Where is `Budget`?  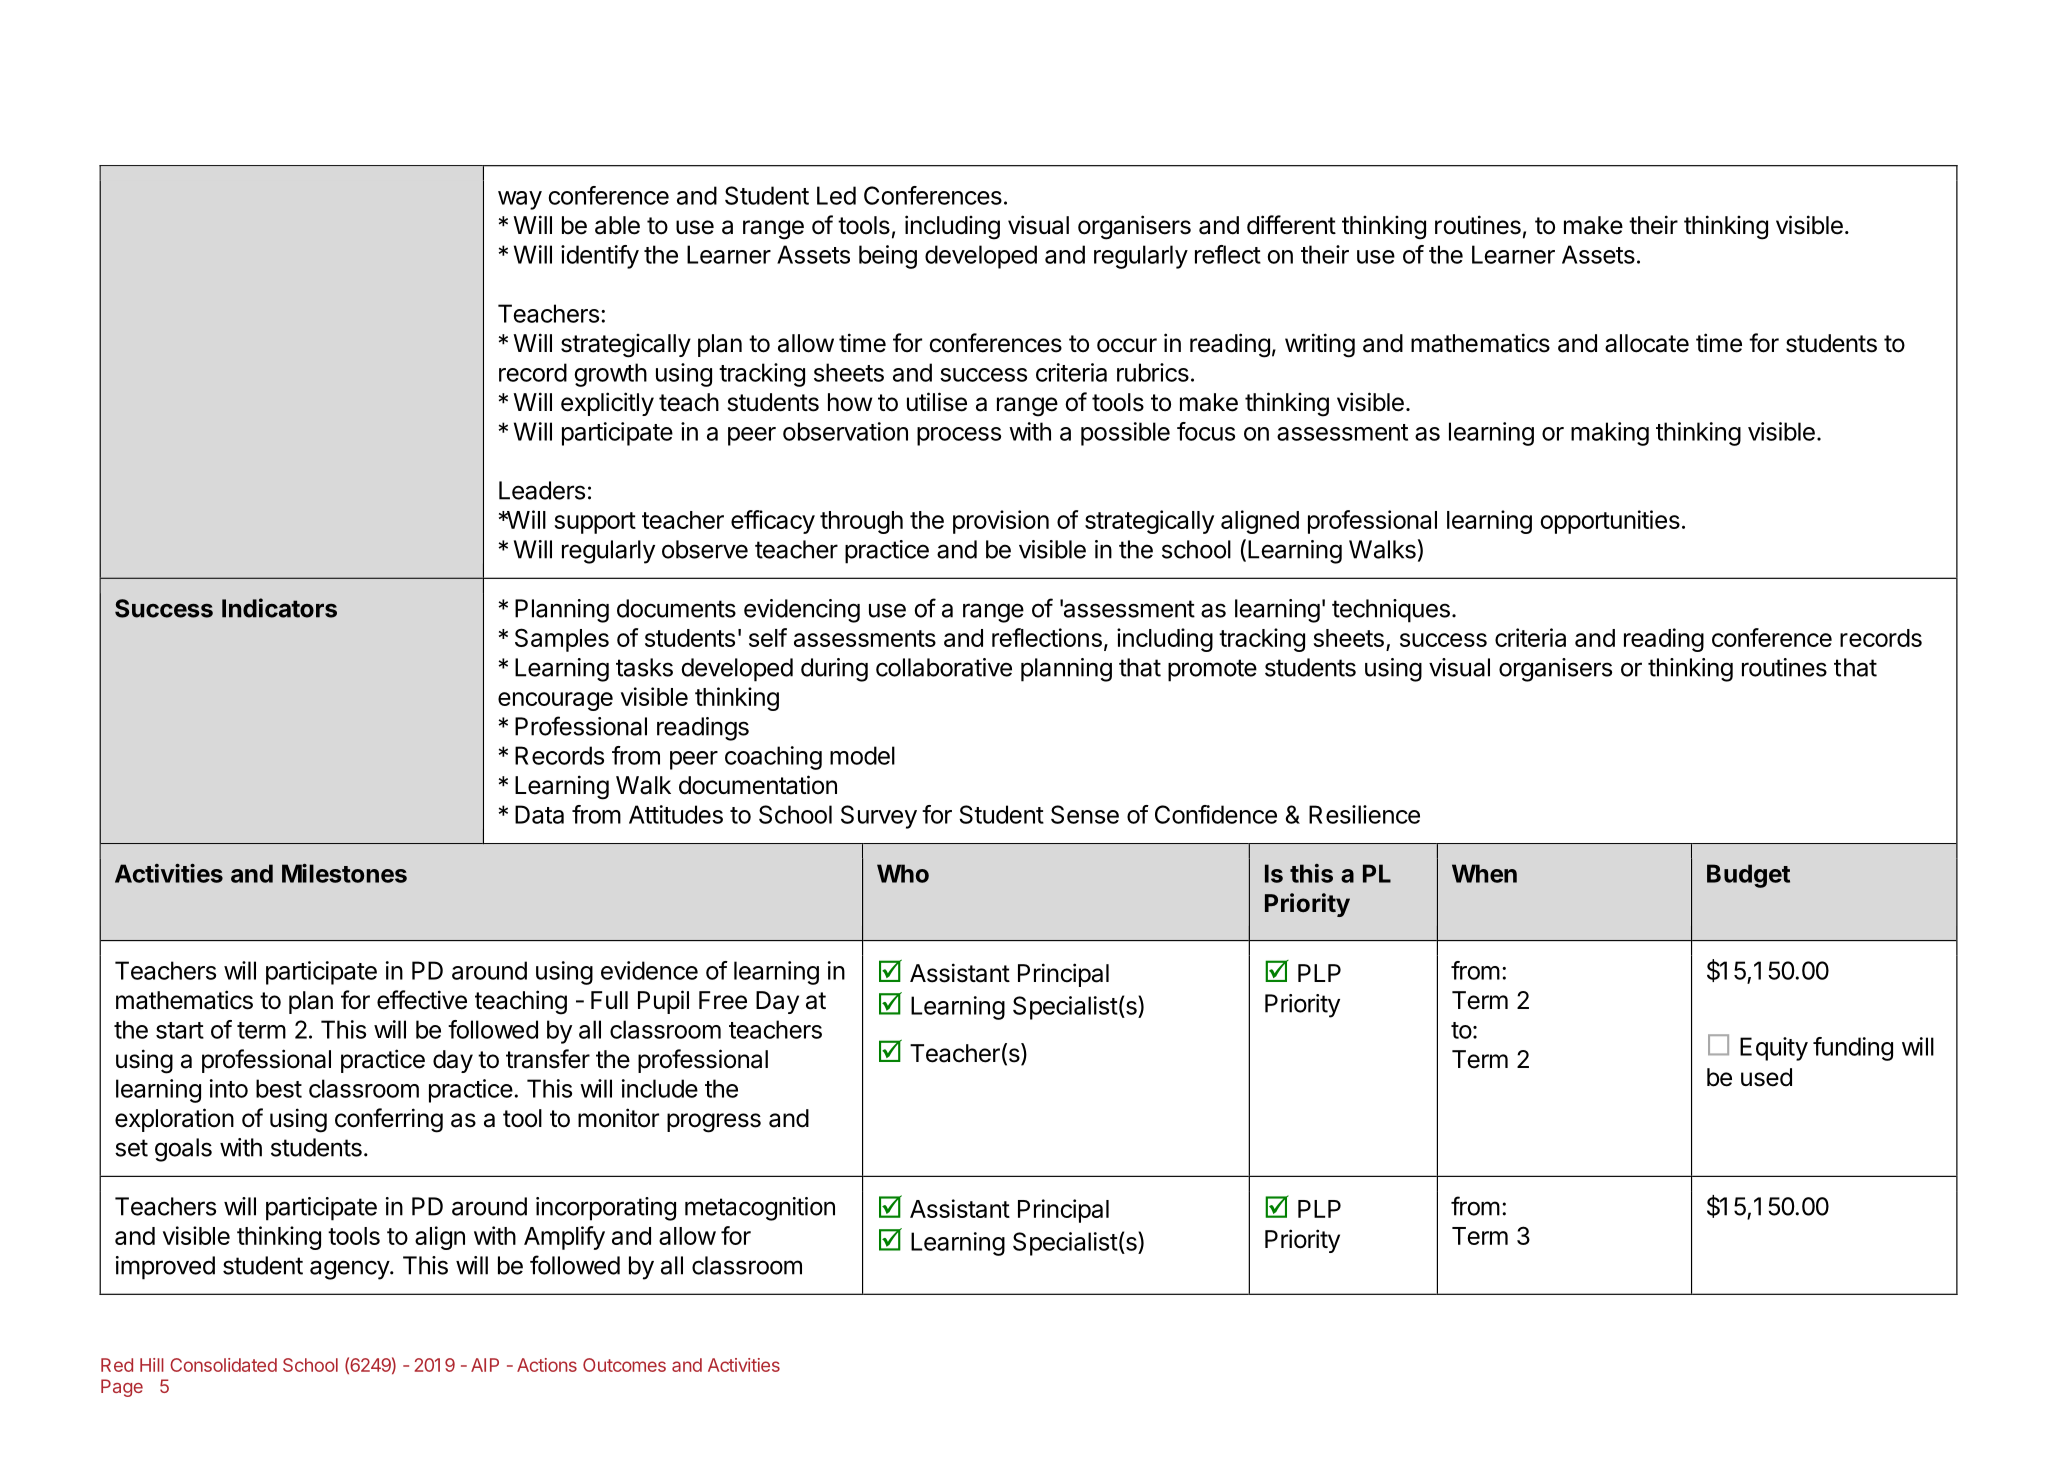
Budget is located at coordinates (1748, 876).
